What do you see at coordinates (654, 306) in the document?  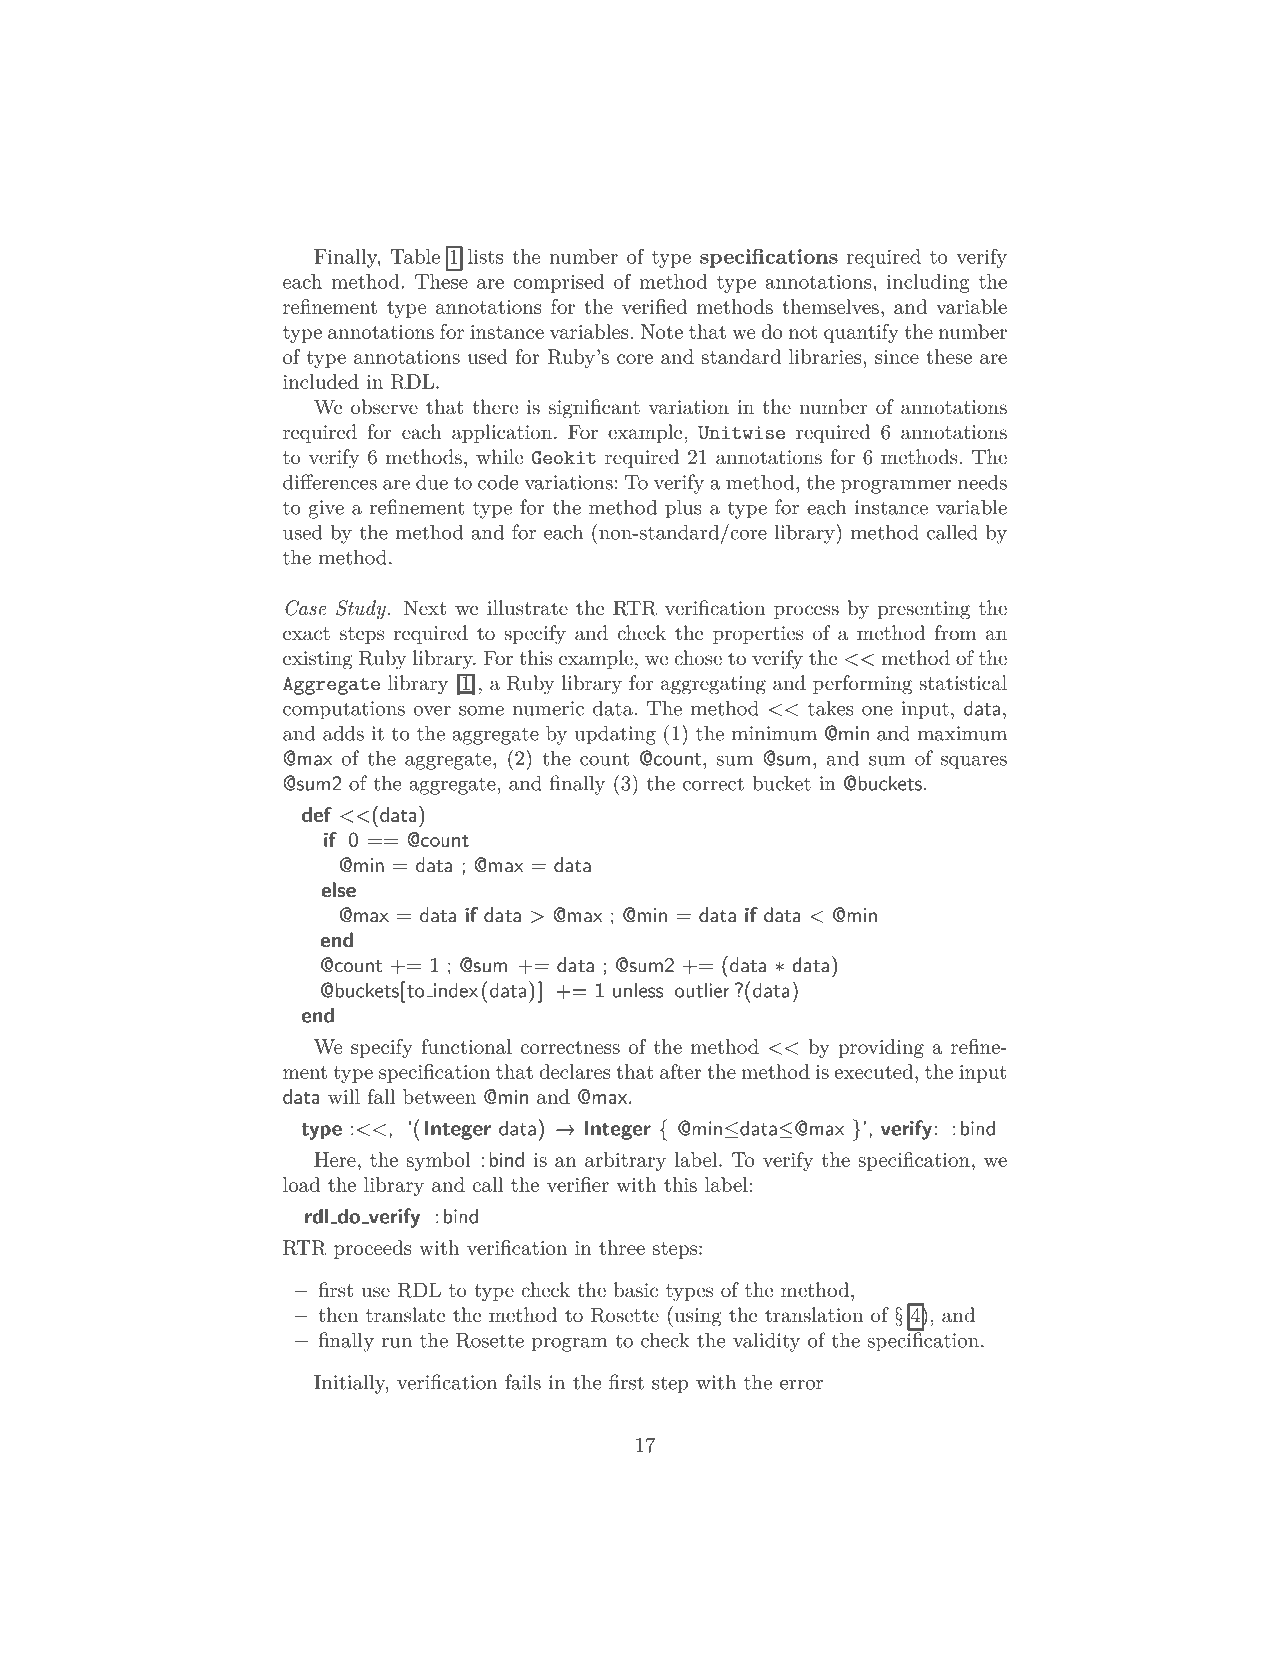 I see `verified` at bounding box center [654, 306].
